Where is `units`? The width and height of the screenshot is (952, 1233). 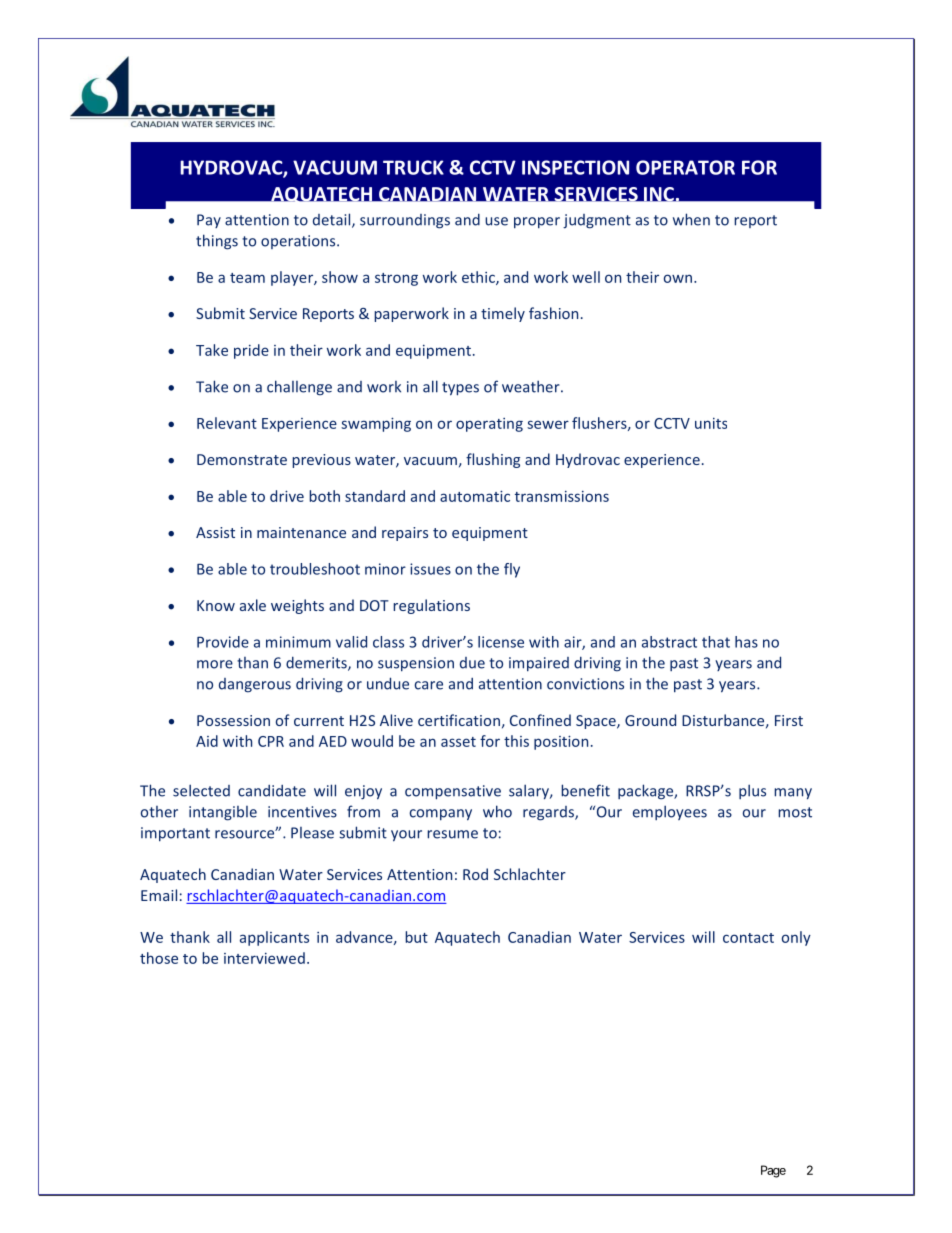 units is located at coordinates (711, 423).
